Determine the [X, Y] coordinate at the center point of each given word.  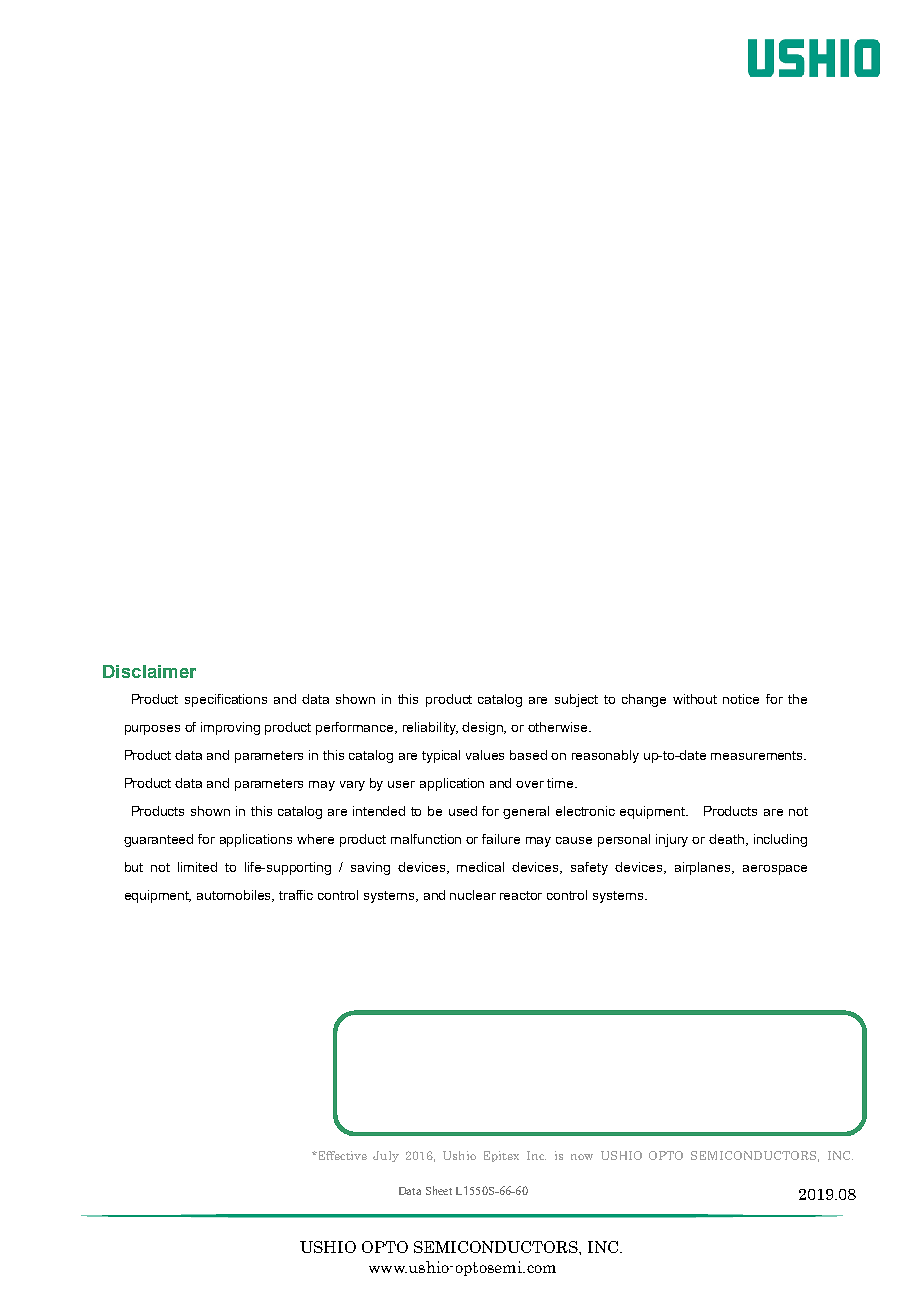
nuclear [473, 895]
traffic [296, 895]
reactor [521, 895]
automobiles [235, 896]
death [726, 839]
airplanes [704, 868]
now [582, 1157]
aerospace [775, 870]
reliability [430, 728]
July [386, 1156]
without [695, 699]
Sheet [439, 1190]
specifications [226, 700]
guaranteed [158, 840]
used [463, 811]
